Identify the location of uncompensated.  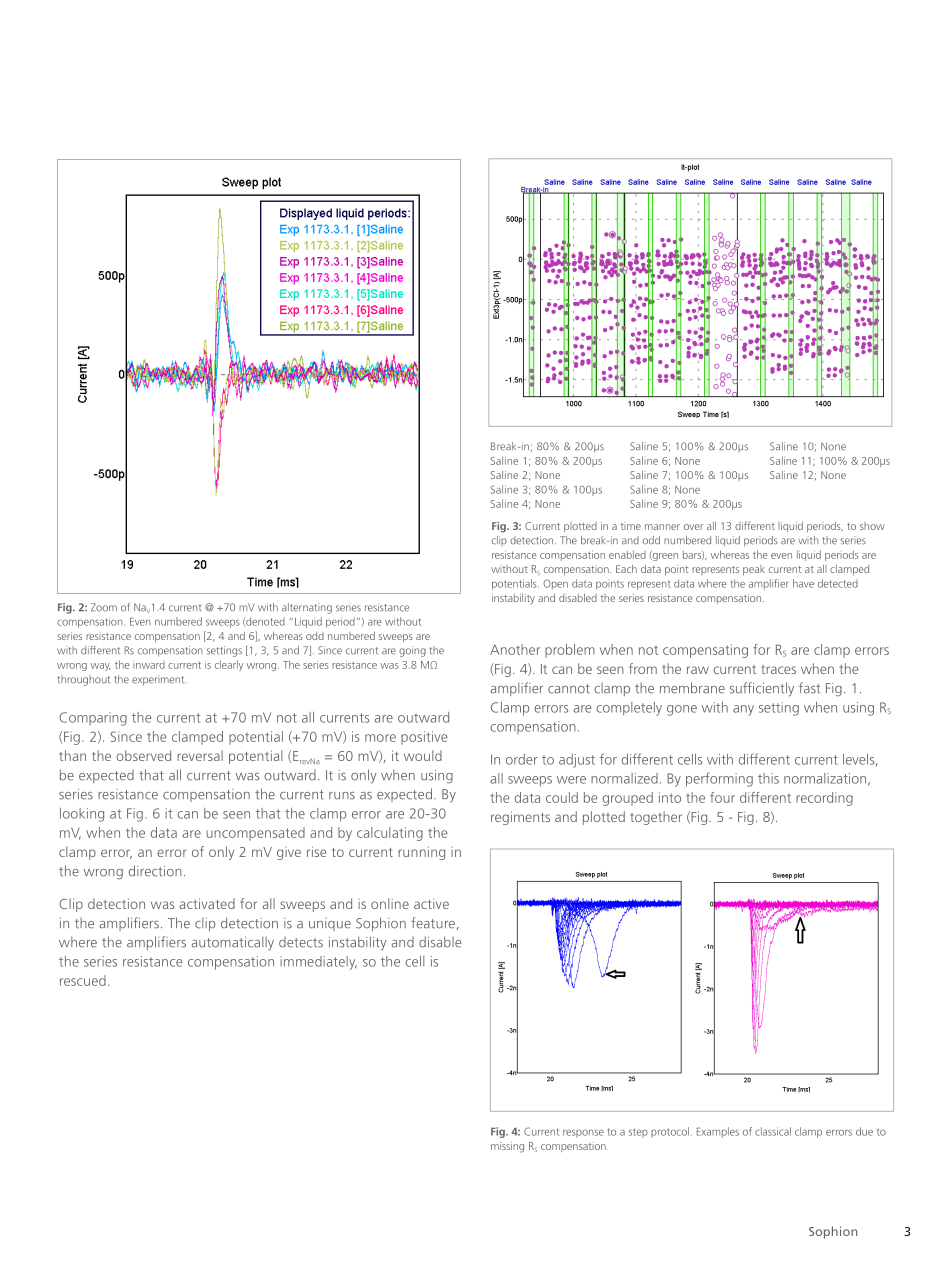
(255, 834).
